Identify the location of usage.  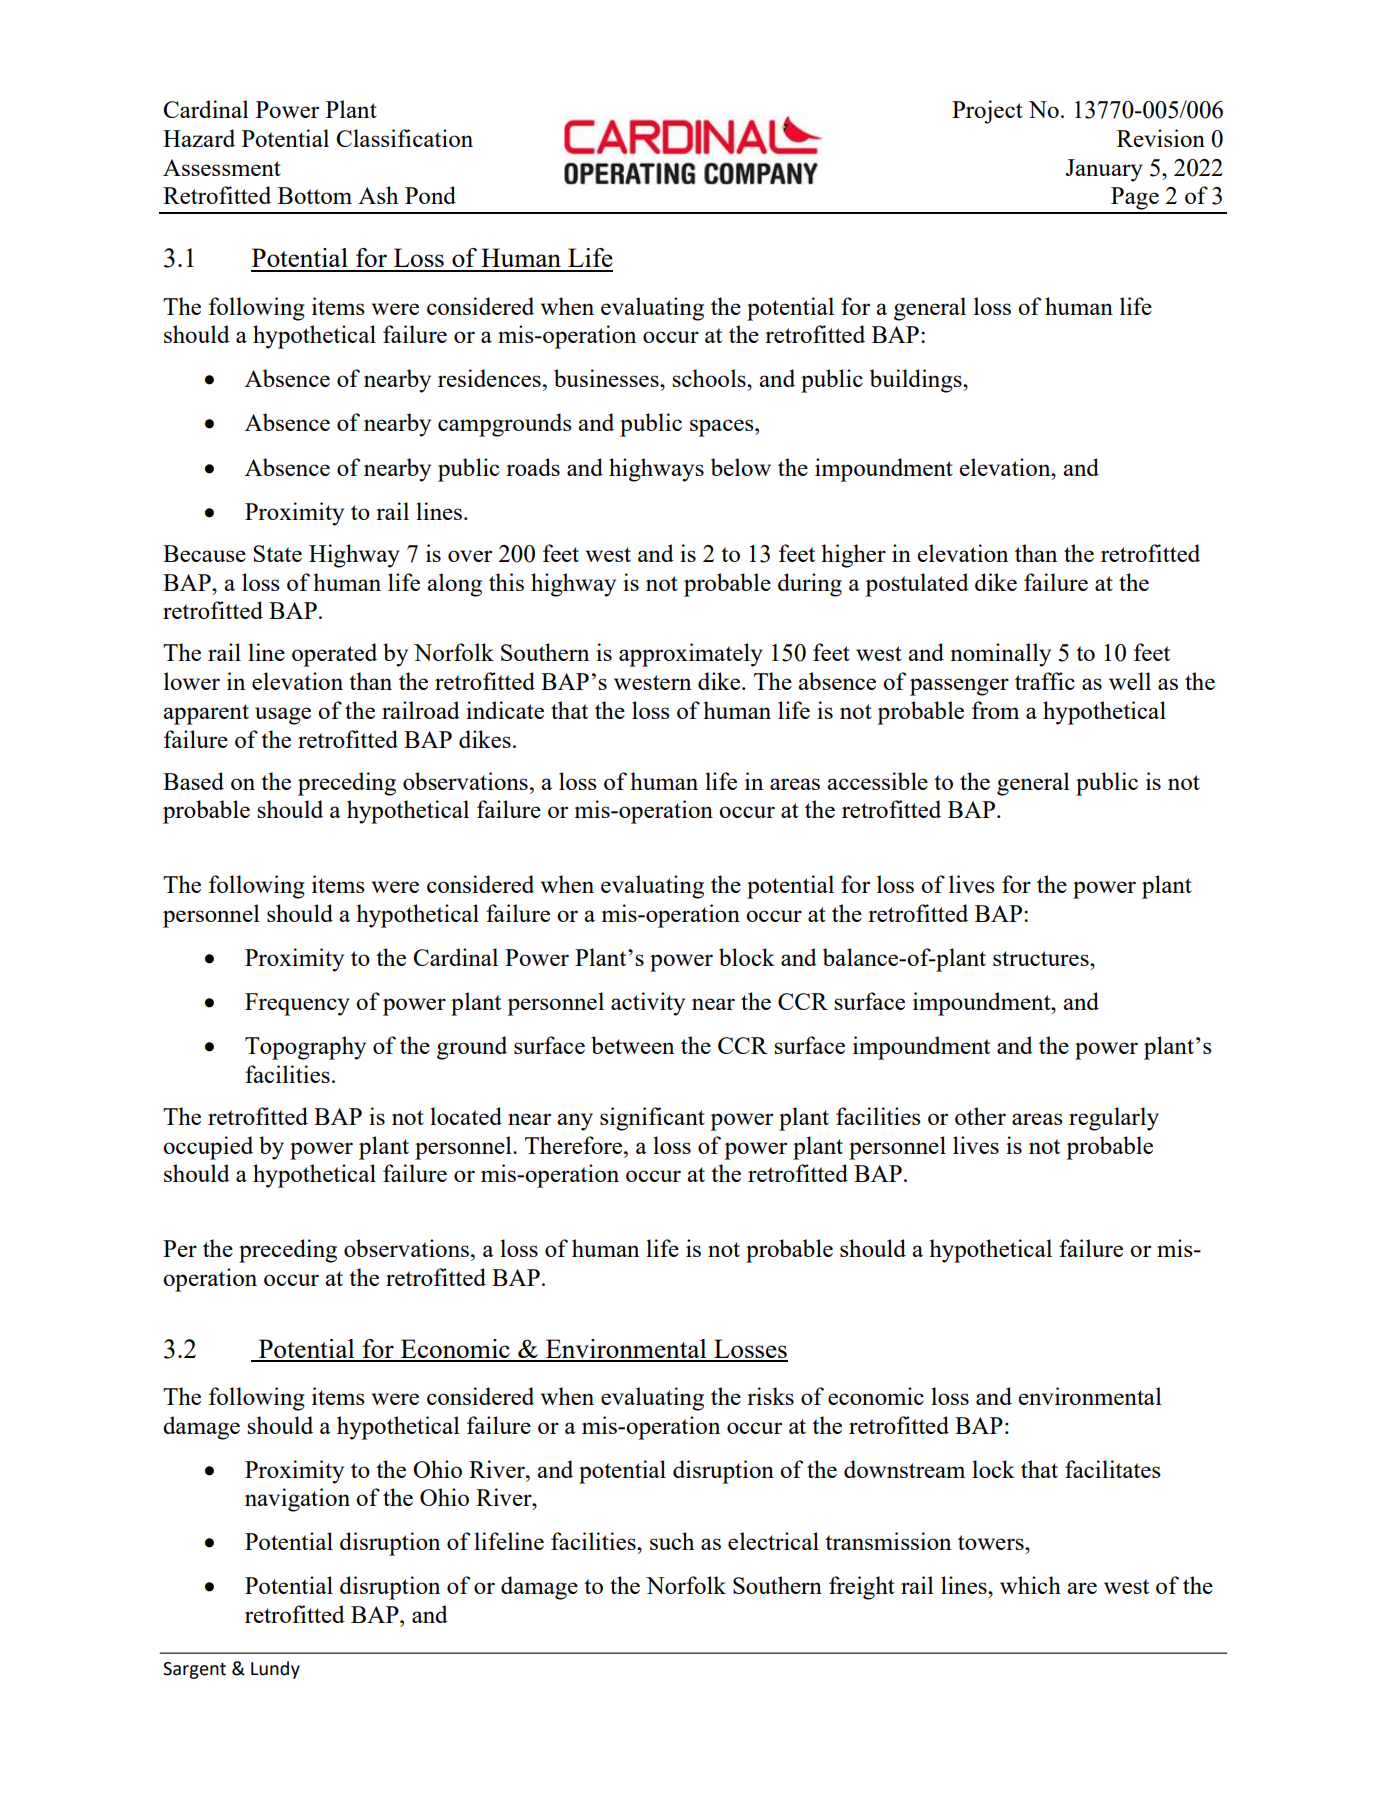
(283, 716).
